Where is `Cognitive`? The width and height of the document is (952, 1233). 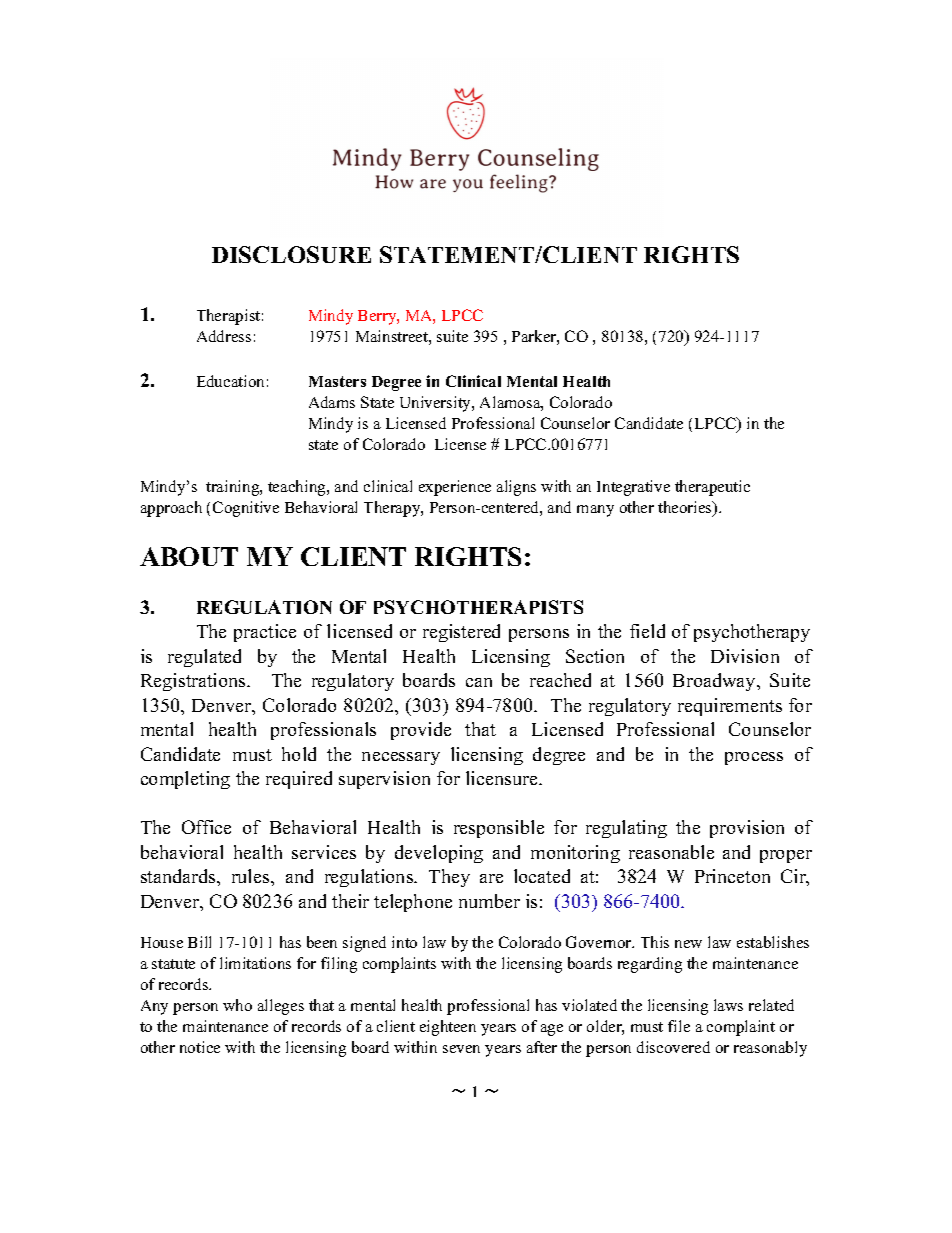 Cognitive is located at coordinates (246, 509).
